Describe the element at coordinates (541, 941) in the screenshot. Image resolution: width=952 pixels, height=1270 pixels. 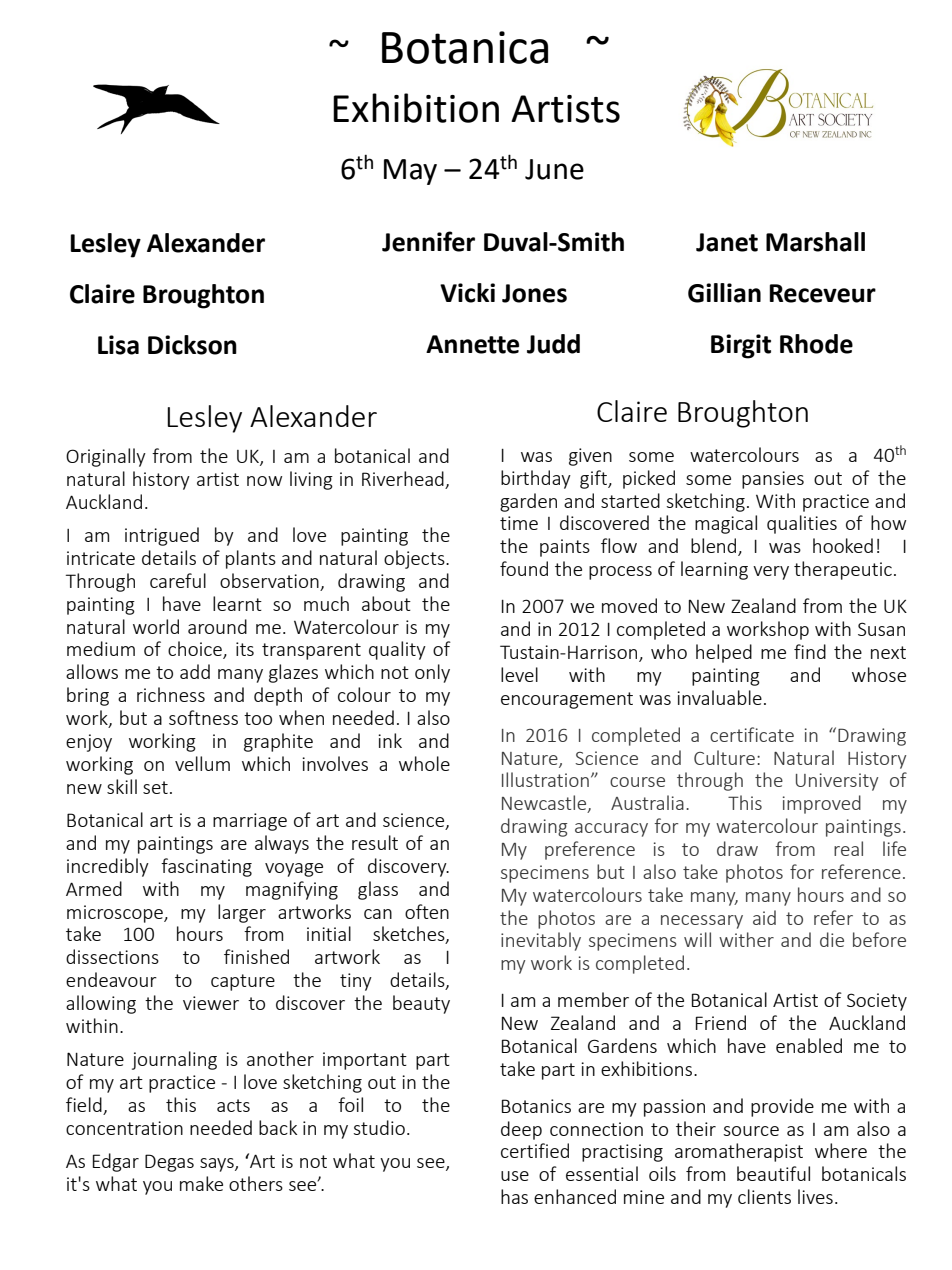
I see `inevitably` at that location.
